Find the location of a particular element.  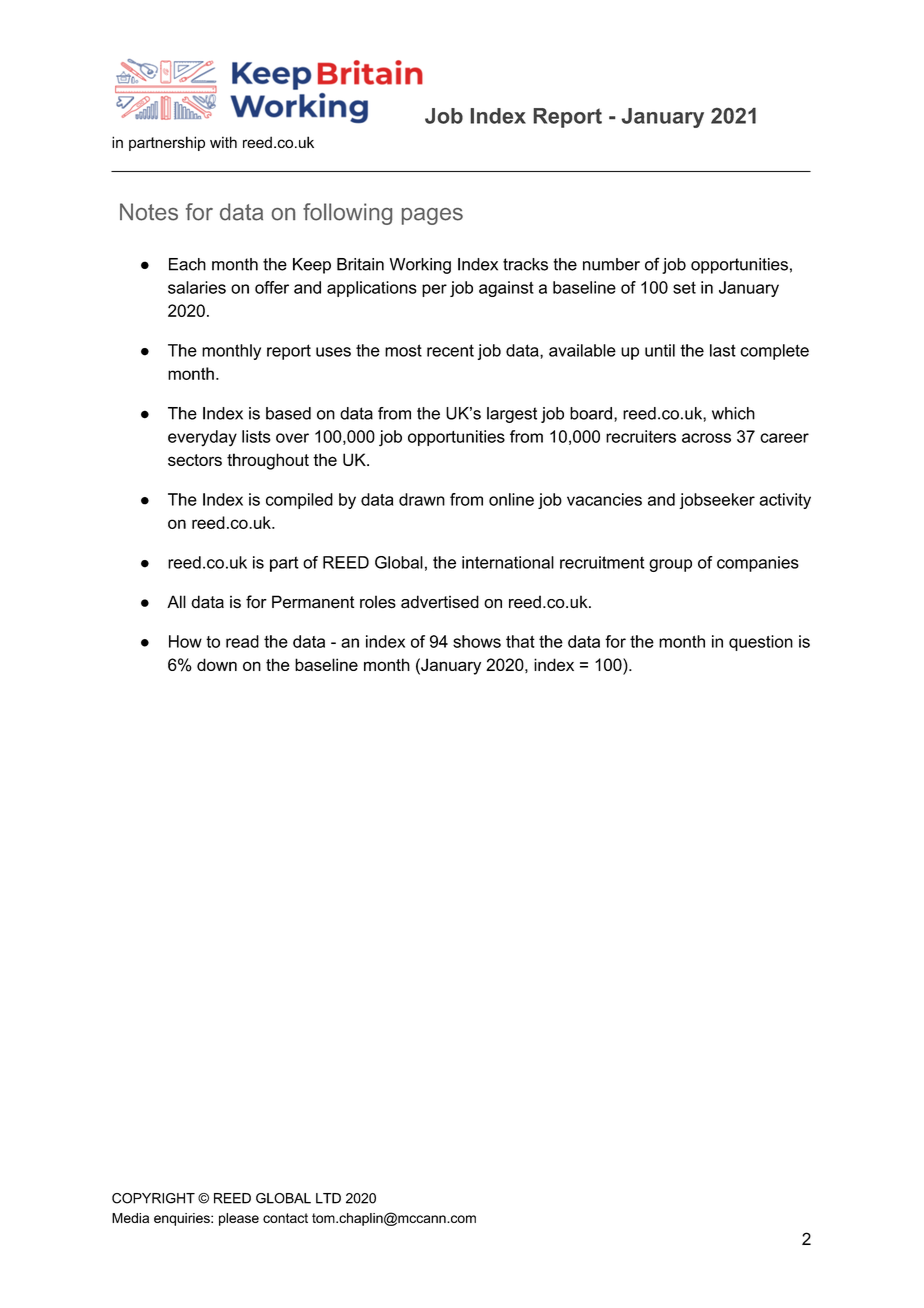

set is located at coordinates (684, 287).
